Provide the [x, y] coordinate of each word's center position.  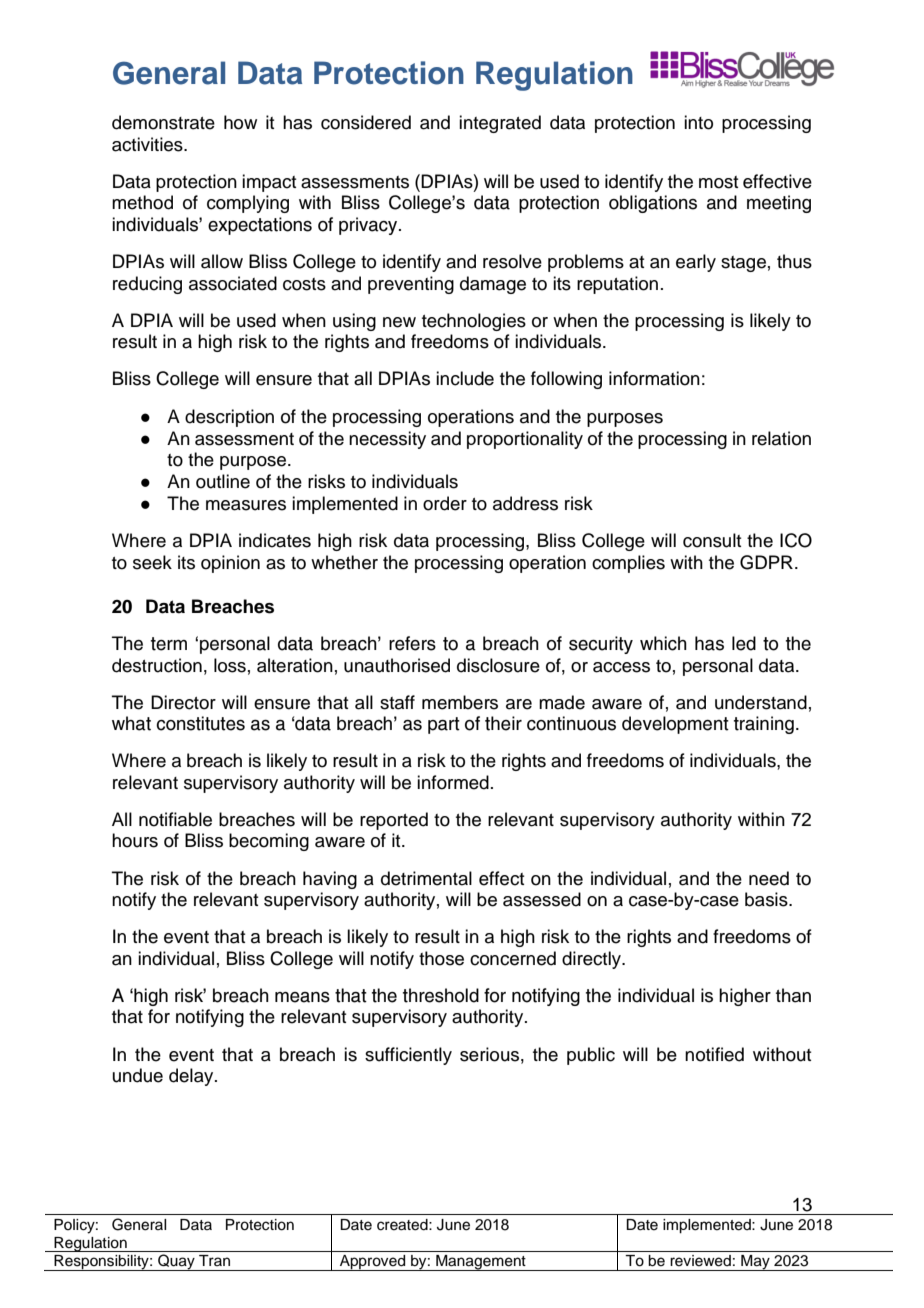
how [240, 122]
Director [183, 702]
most [718, 182]
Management [481, 1263]
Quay [176, 1262]
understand [761, 702]
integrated [500, 124]
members [460, 702]
